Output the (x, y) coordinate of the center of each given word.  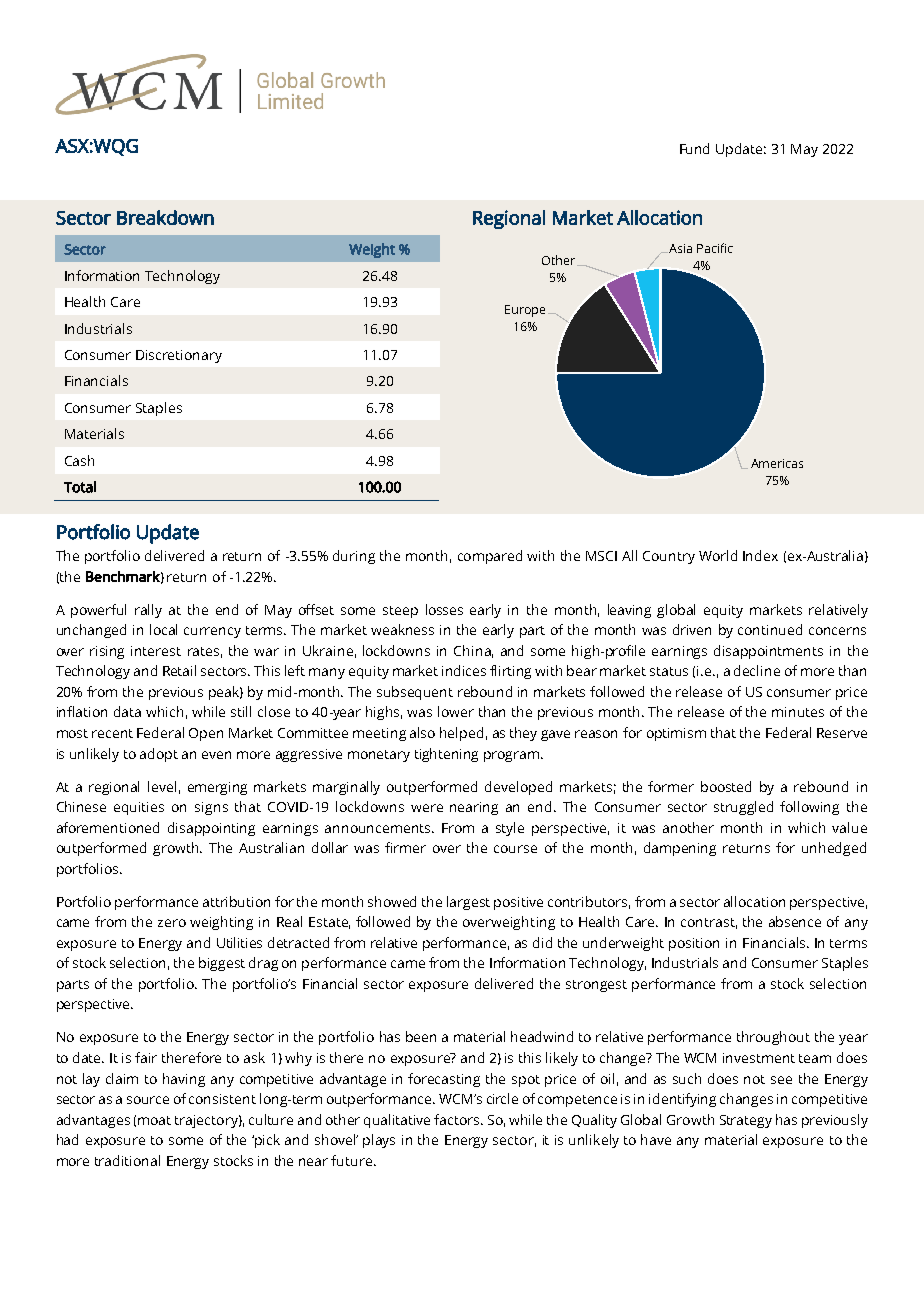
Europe (525, 311)
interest (156, 651)
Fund (694, 148)
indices (464, 670)
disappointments (768, 652)
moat (154, 1120)
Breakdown (165, 217)
